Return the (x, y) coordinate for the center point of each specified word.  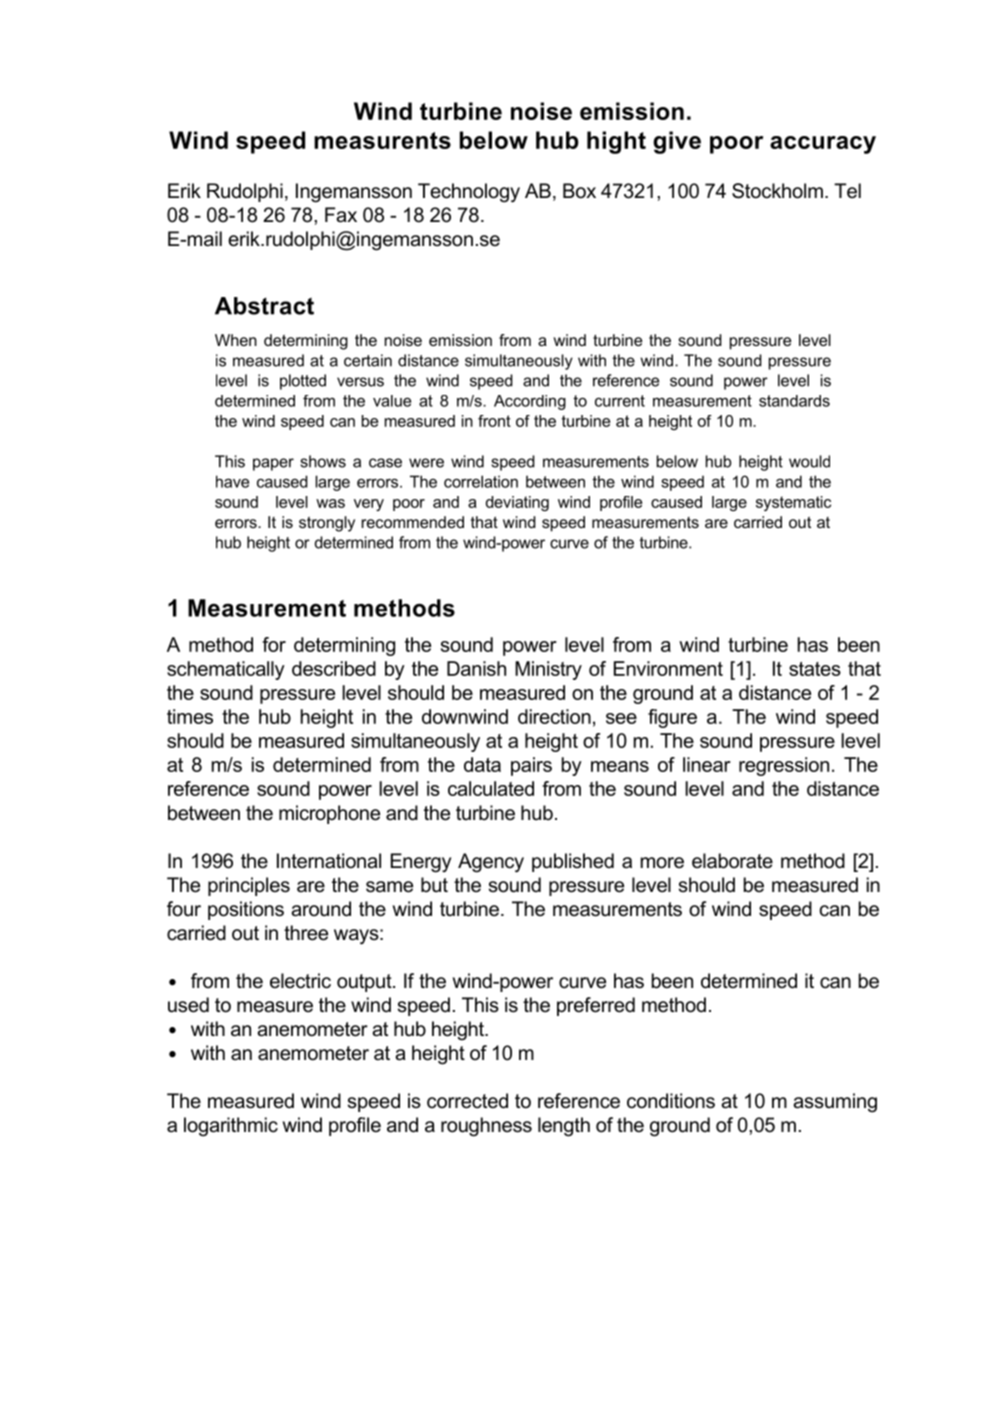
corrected (467, 1101)
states (815, 669)
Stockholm (777, 191)
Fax (341, 215)
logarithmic (231, 1127)
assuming (835, 1103)
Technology (469, 193)
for (274, 644)
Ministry (548, 670)
